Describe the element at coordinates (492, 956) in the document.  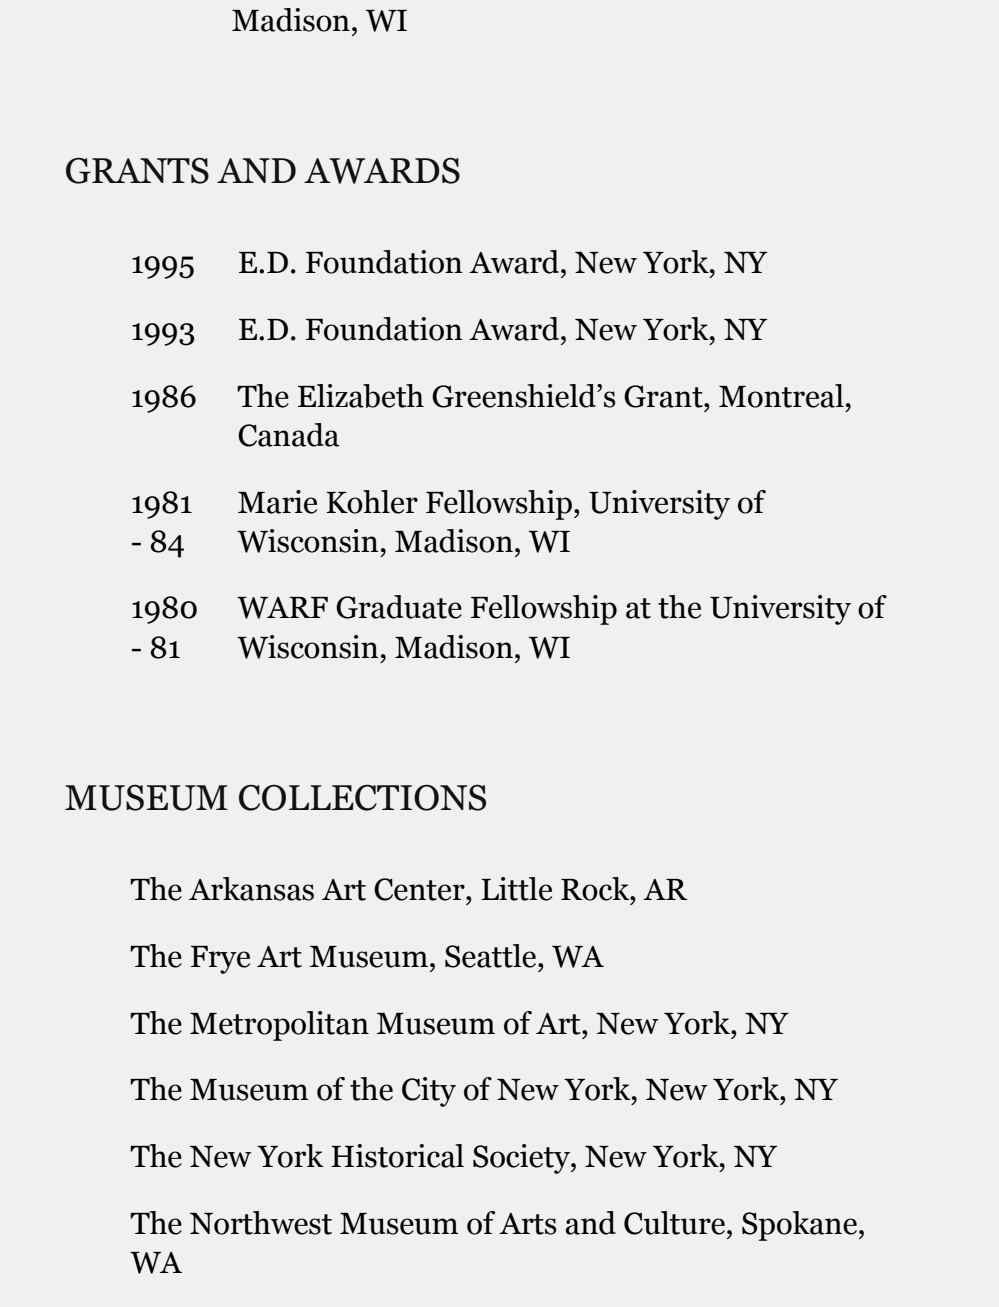
I see `Seattle` at that location.
